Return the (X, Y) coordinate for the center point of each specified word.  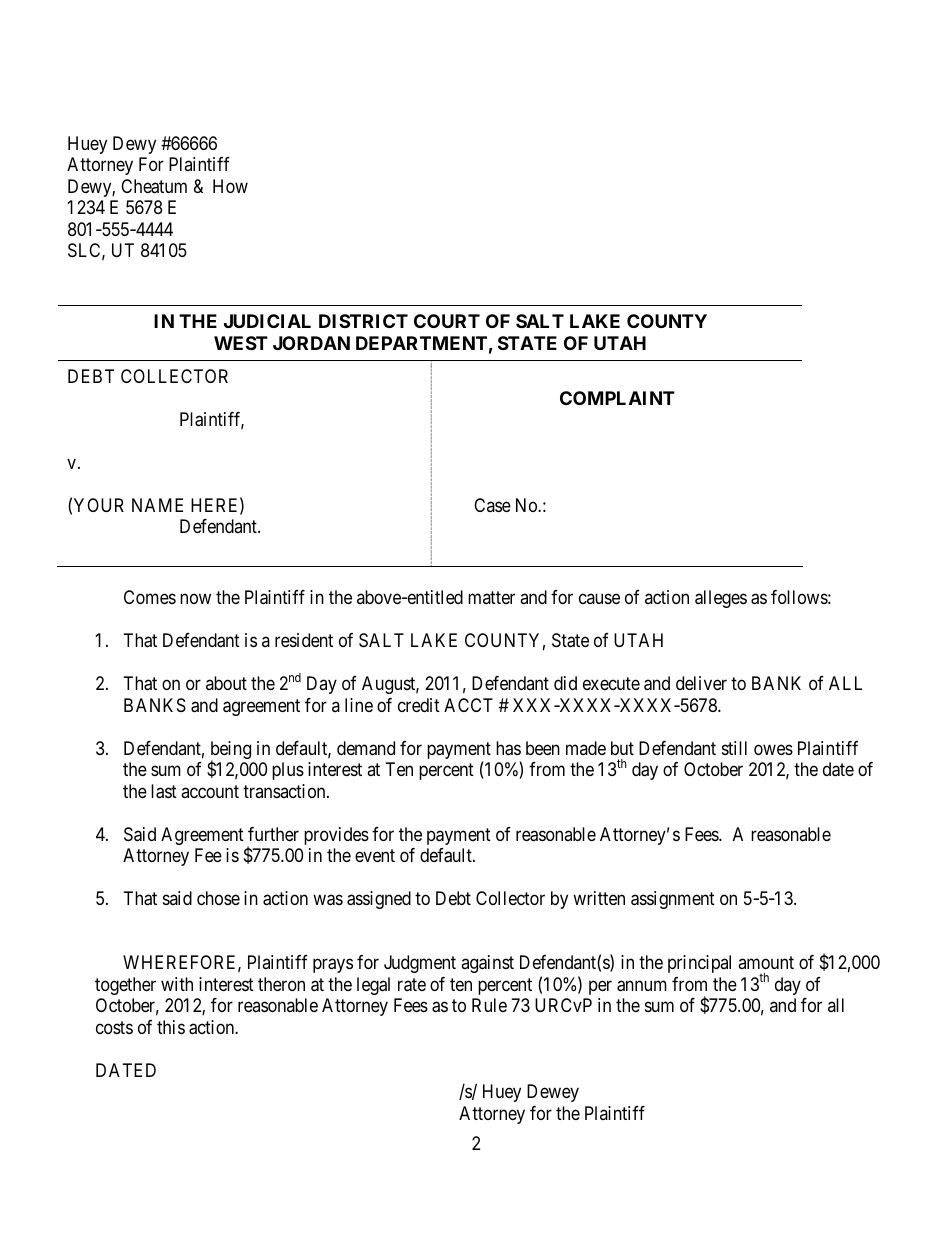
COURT (447, 321)
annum (642, 986)
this (171, 1027)
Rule (489, 1005)
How (230, 186)
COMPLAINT (617, 398)
